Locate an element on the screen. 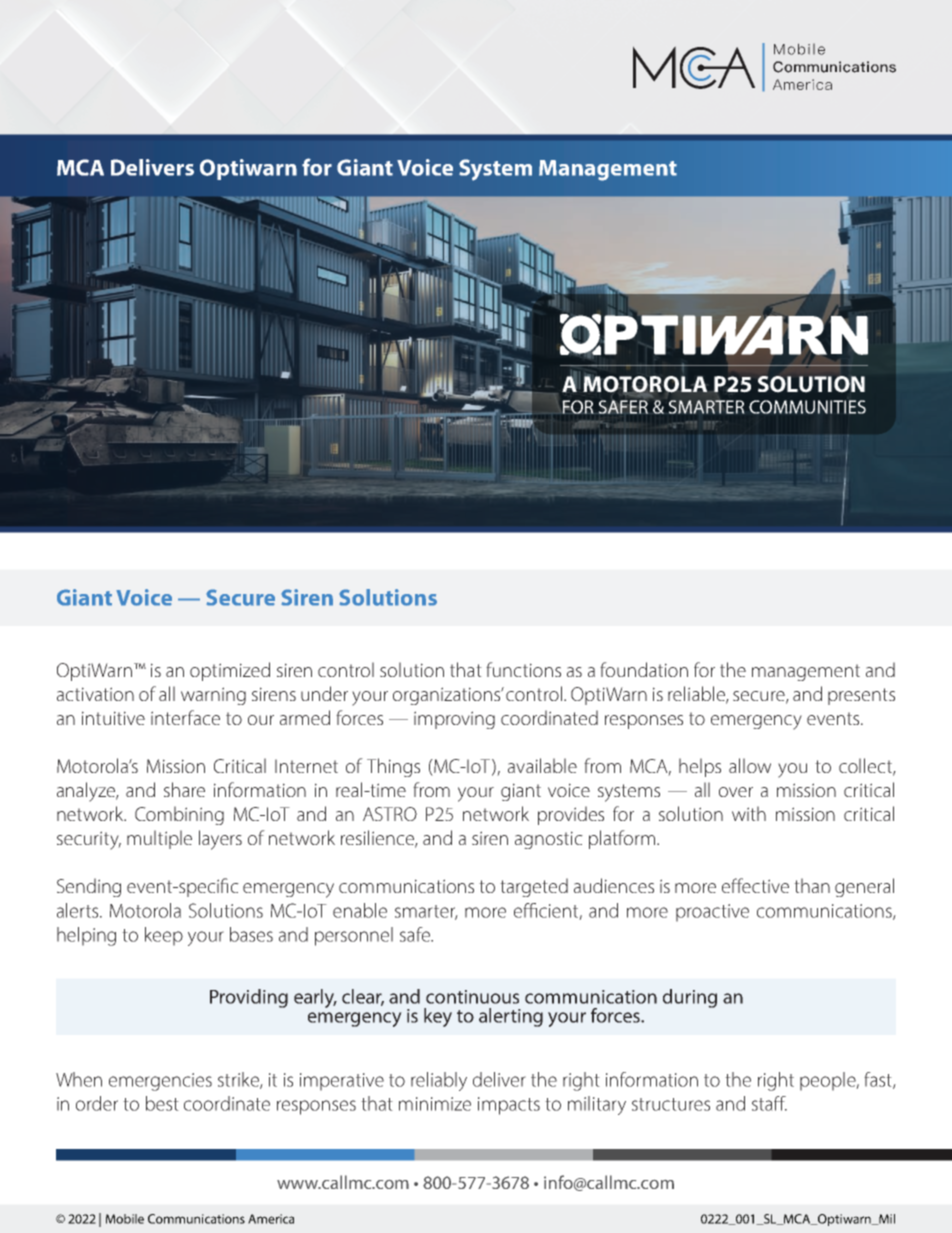 Image resolution: width=952 pixels, height=1233 pixels. presents is located at coordinates (861, 696).
